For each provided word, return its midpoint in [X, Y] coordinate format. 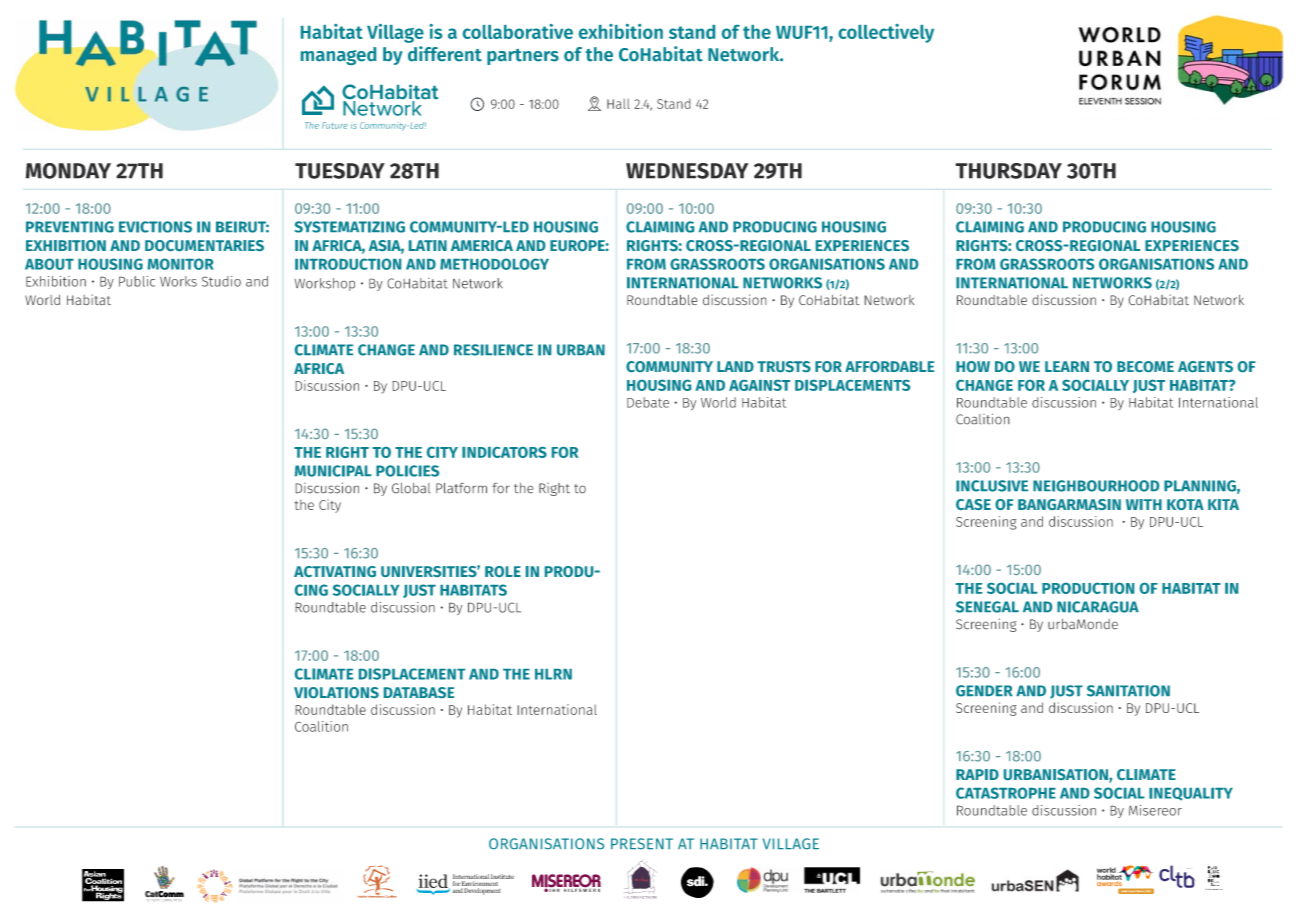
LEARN [1067, 366]
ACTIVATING [335, 571]
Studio [221, 281]
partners [523, 57]
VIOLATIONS [336, 692]
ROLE [503, 571]
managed [338, 56]
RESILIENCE [493, 350]
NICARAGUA [1098, 607]
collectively [886, 33]
